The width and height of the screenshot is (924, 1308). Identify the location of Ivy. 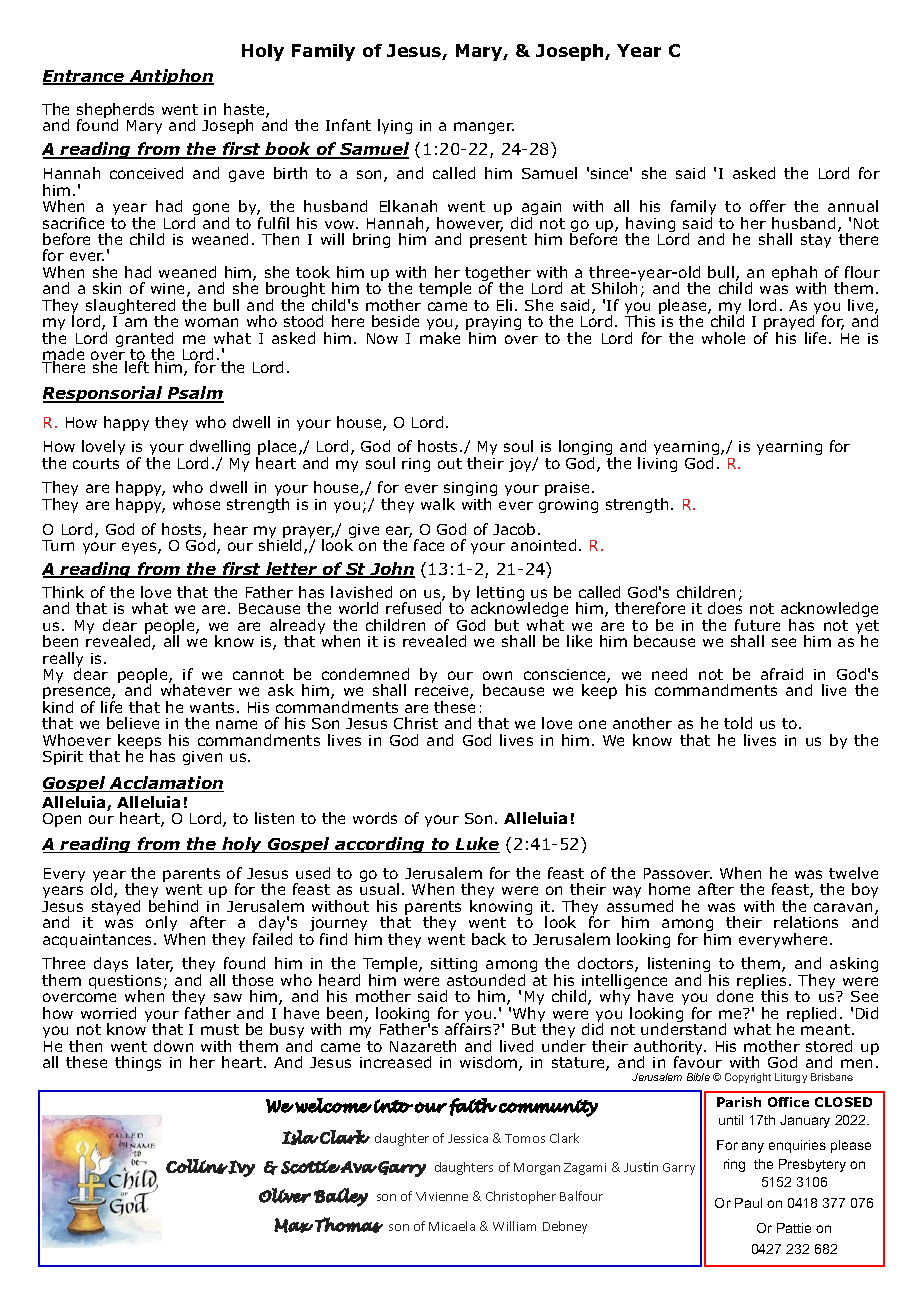
(241, 1168).
